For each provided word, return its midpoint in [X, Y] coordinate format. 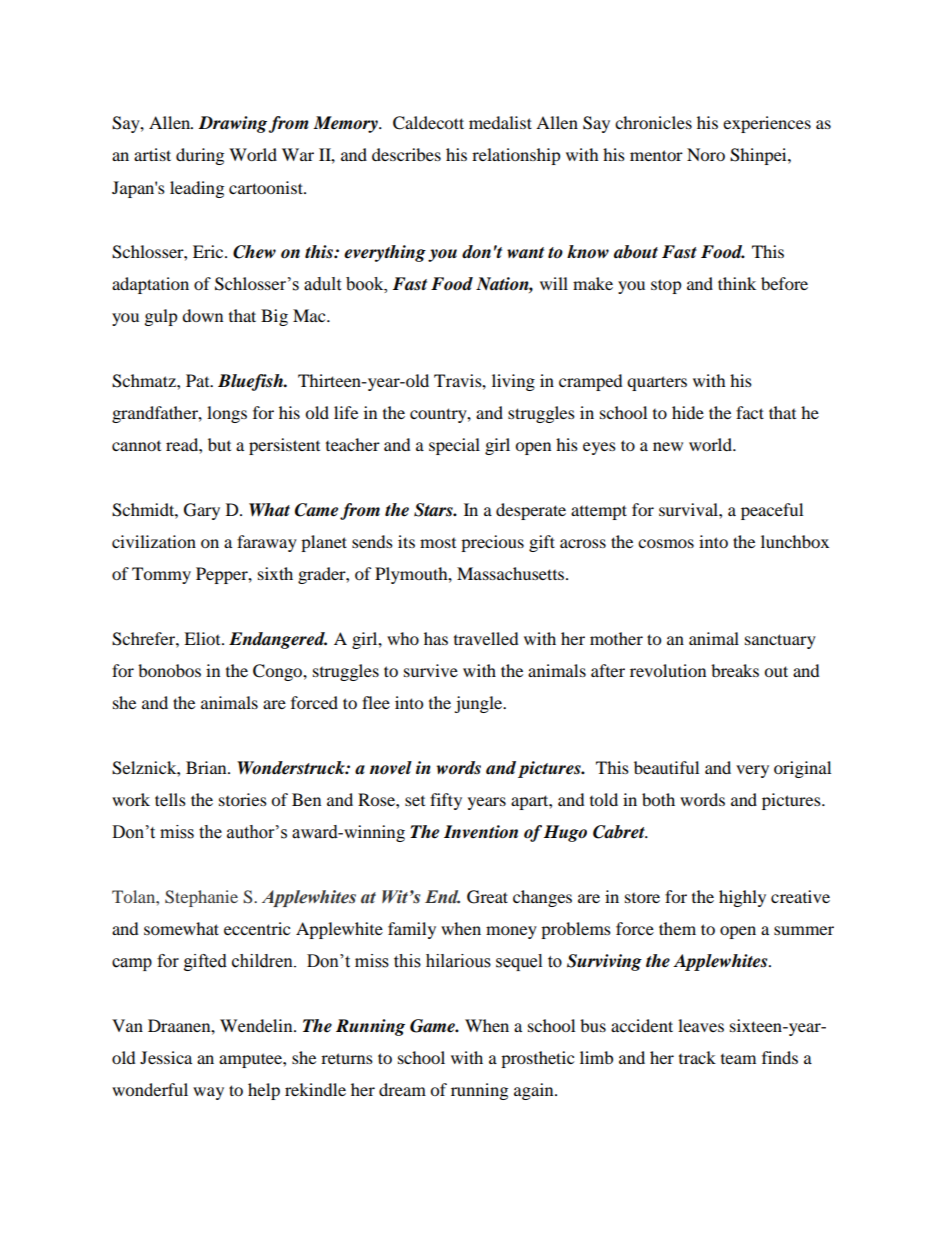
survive [431, 670]
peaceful [772, 511]
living [513, 382]
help [264, 1091]
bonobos [169, 670]
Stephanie [201, 898]
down [202, 315]
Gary [202, 511]
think [737, 283]
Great [487, 897]
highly [742, 898]
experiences [767, 124]
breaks [735, 670]
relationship [516, 156]
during [200, 156]
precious [492, 543]
